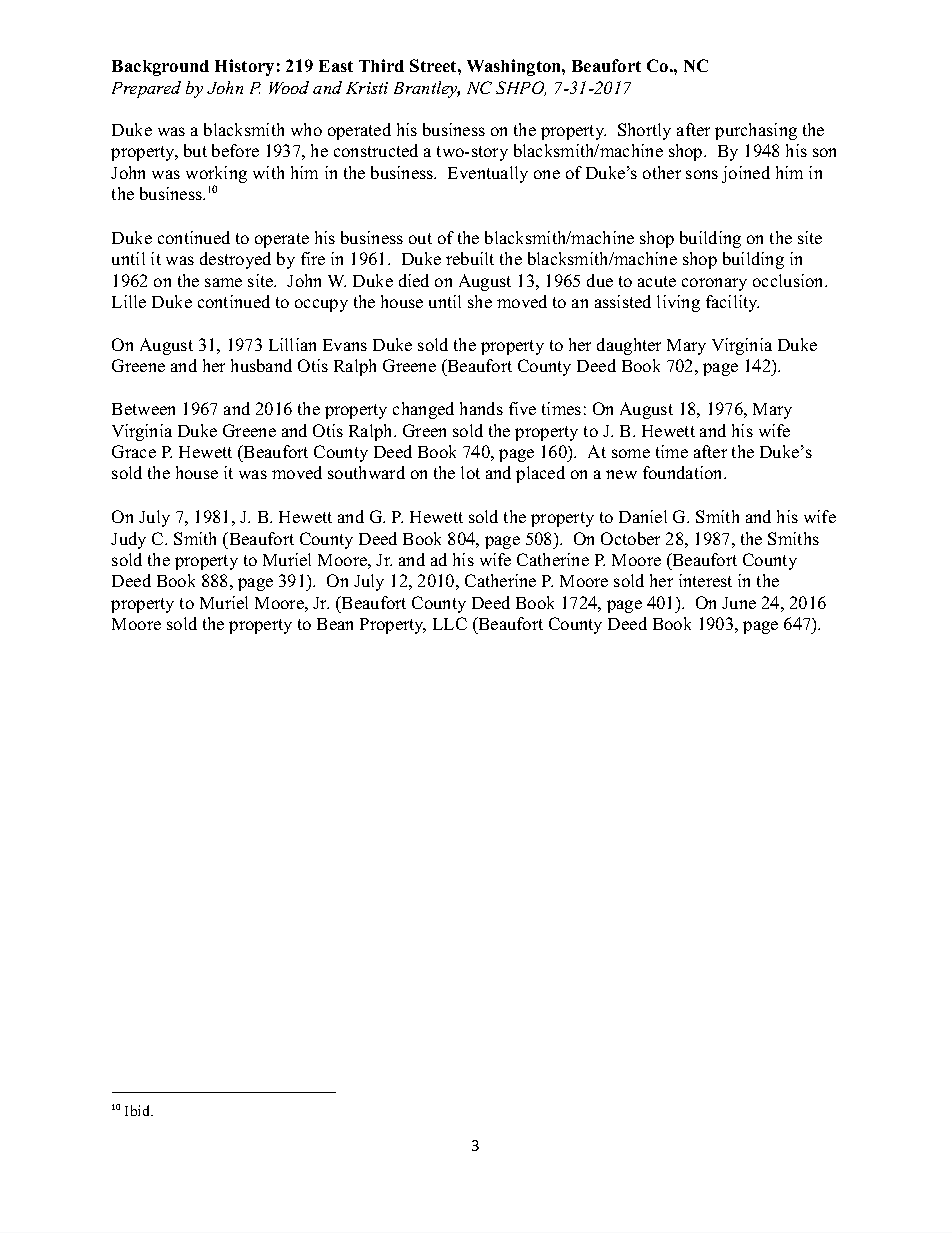  I want to click on Between, so click(143, 409).
